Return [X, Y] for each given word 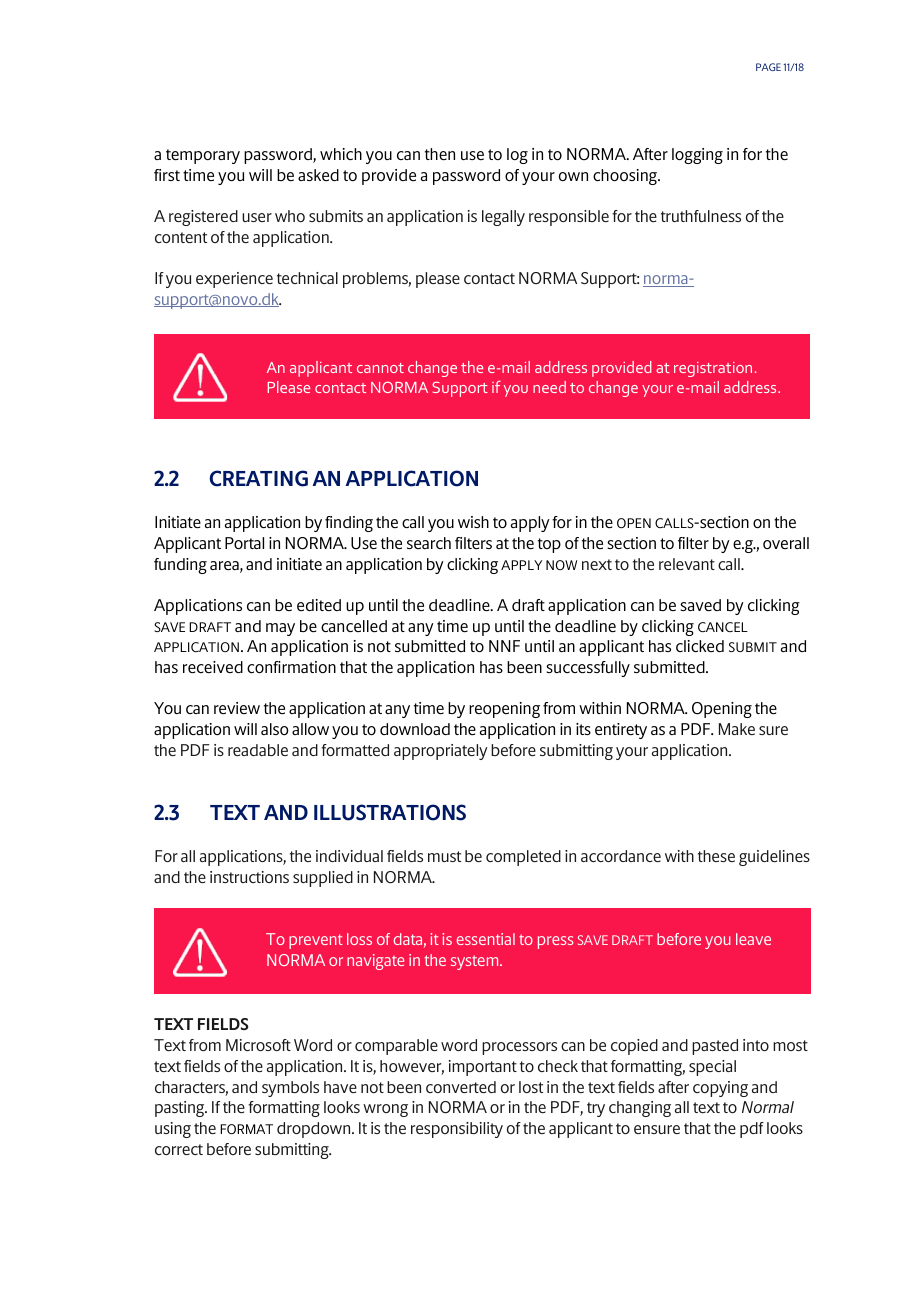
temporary [203, 156]
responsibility [457, 1130]
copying [720, 1089]
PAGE [768, 67]
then [440, 154]
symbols [290, 1089]
